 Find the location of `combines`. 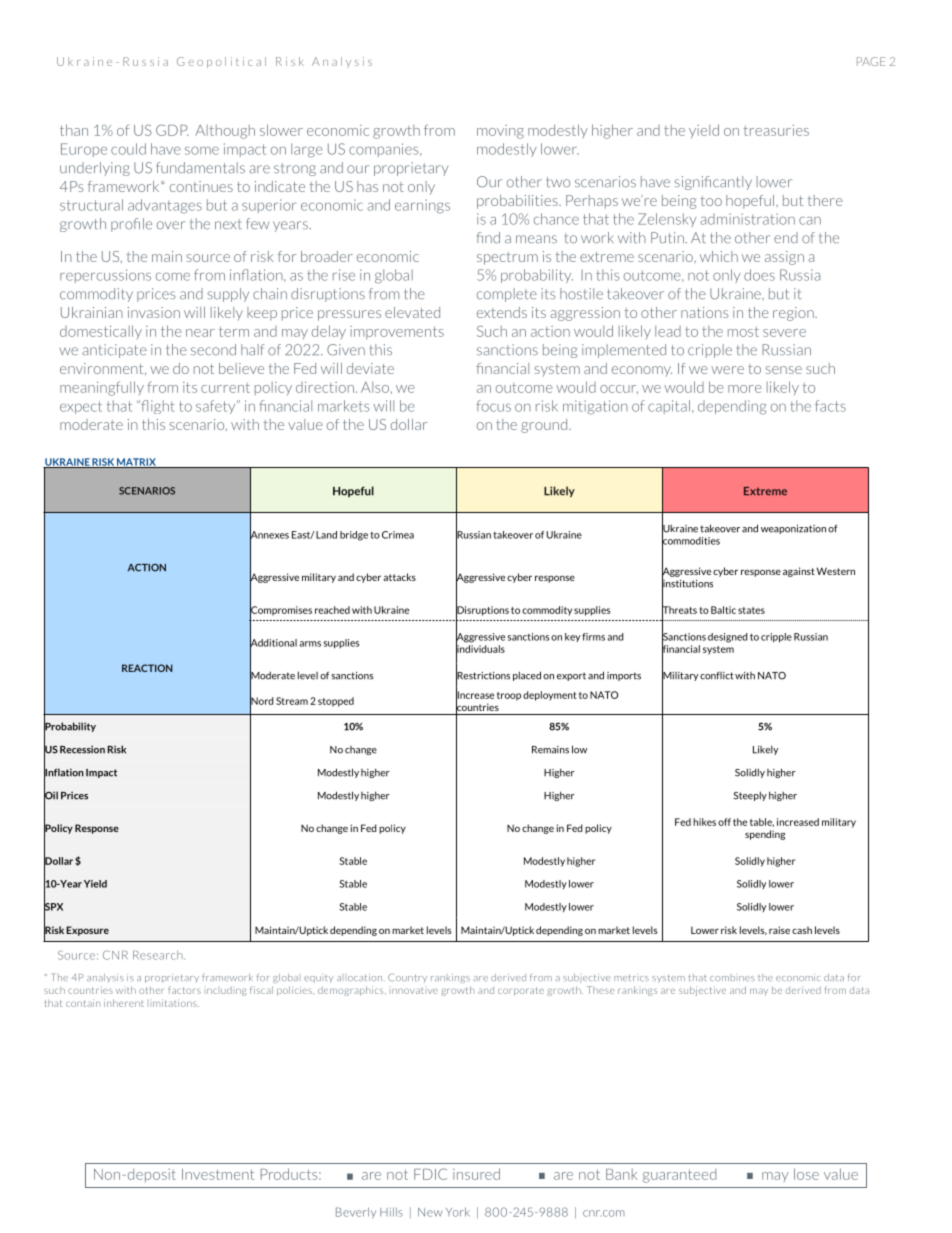

combines is located at coordinates (732, 977).
